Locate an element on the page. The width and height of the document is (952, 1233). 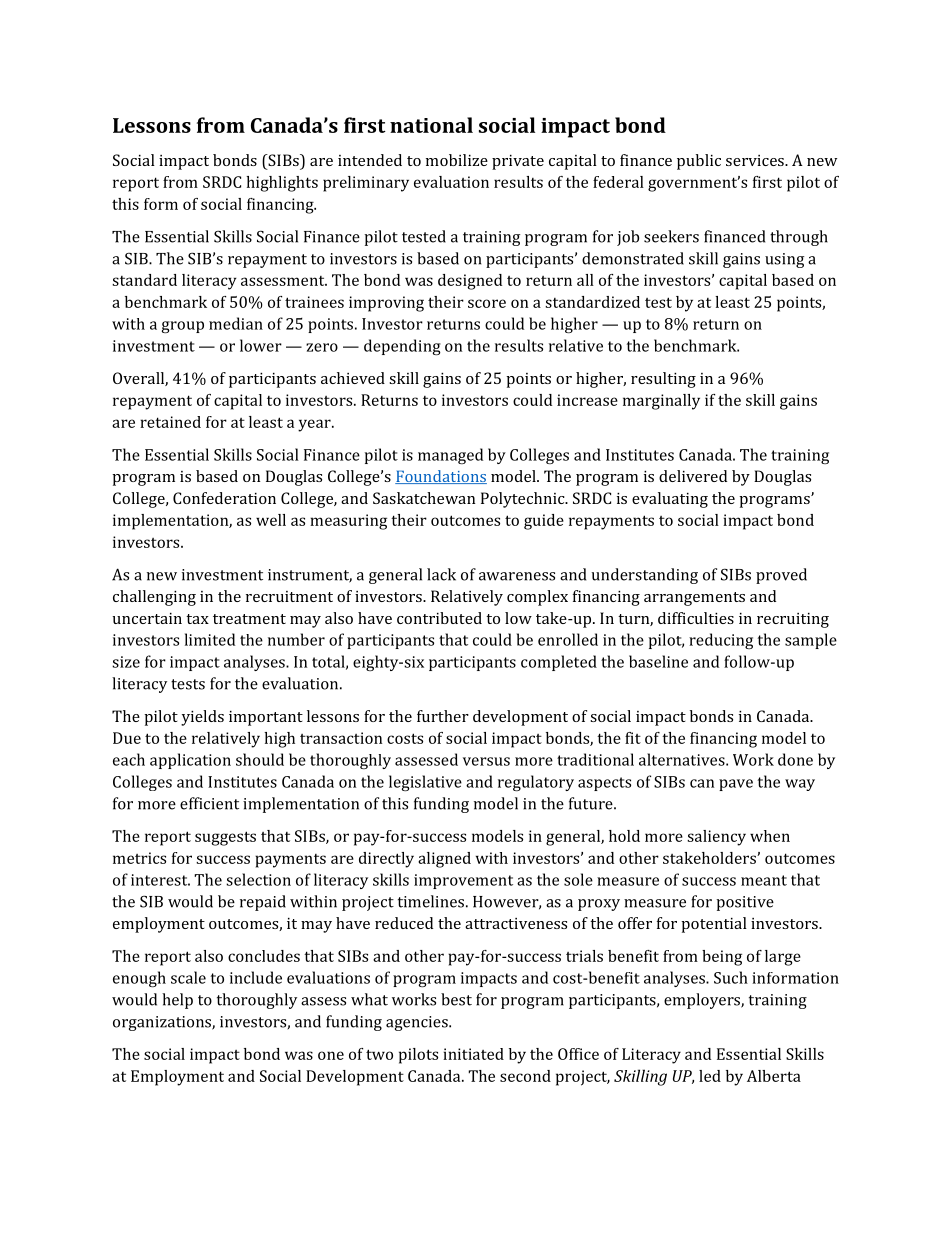
help is located at coordinates (177, 1001).
